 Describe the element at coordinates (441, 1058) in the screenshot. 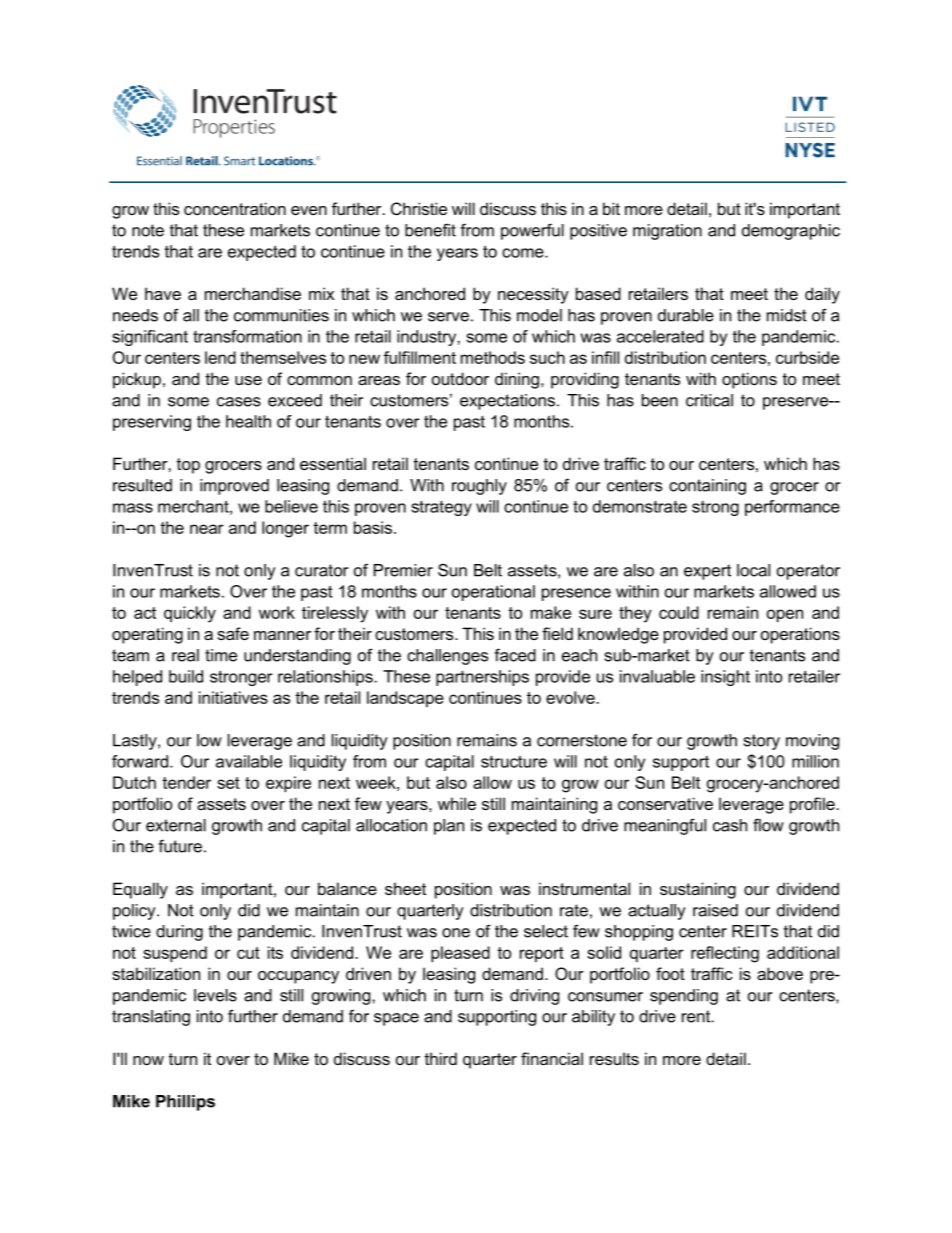

I see `third` at that location.
